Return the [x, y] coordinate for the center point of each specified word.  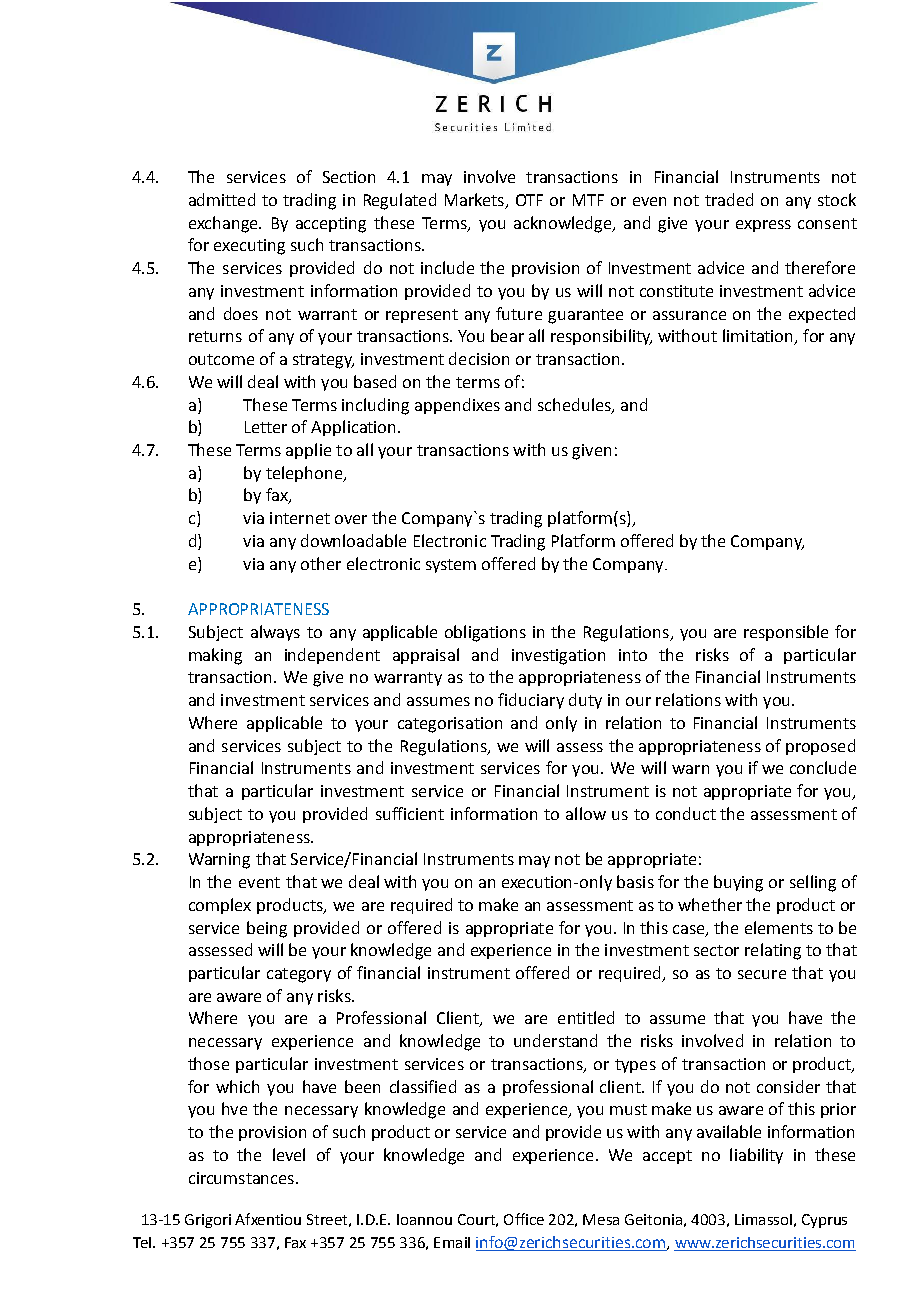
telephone [305, 474]
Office [524, 1219]
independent [332, 656]
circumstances [241, 1178]
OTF [529, 200]
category [299, 975]
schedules [575, 405]
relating [773, 951]
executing [249, 247]
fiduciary [531, 701]
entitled [586, 1017]
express [763, 226]
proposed [820, 747]
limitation [759, 337]
